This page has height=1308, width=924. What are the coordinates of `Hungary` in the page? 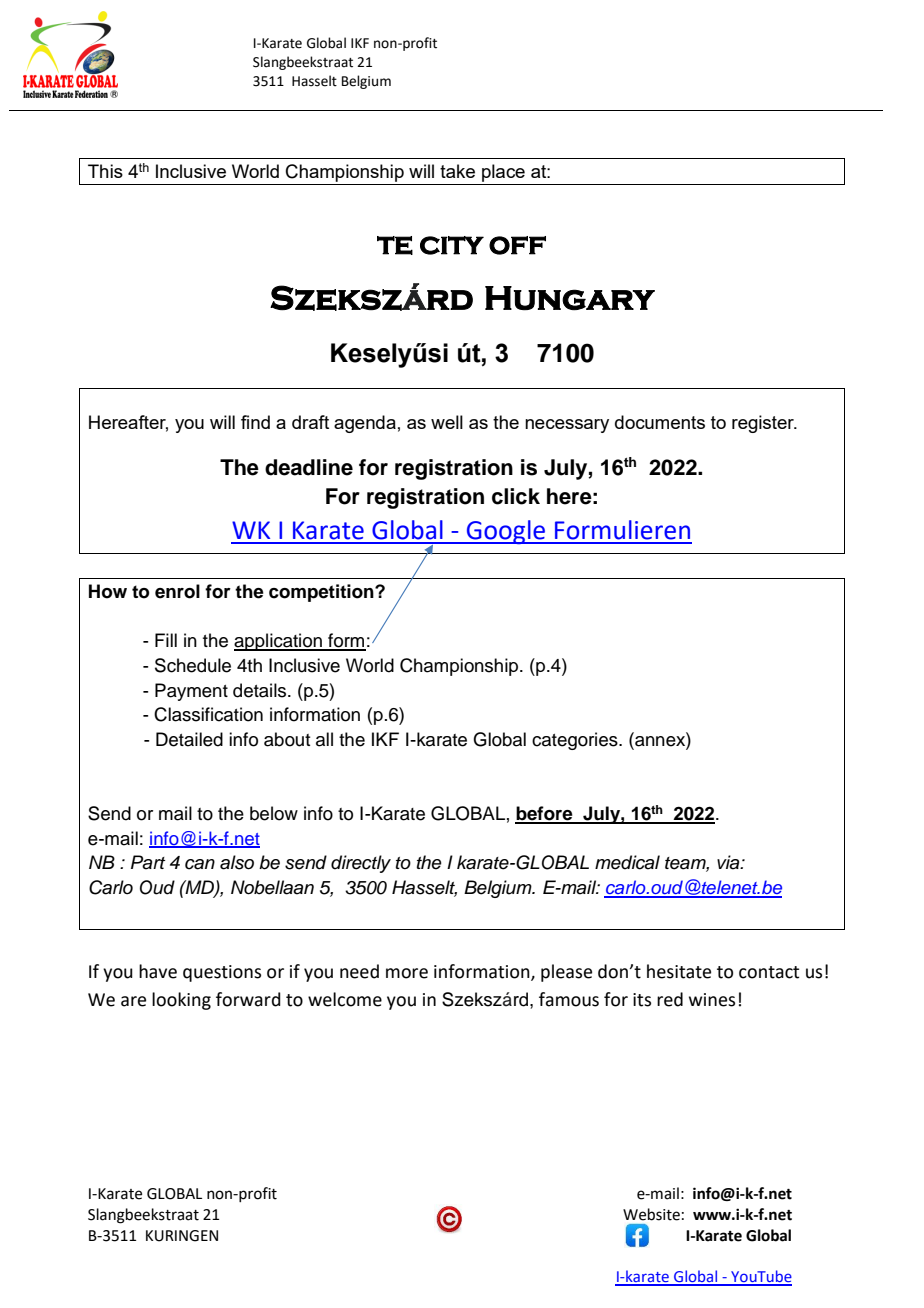 It's located at (570, 298).
